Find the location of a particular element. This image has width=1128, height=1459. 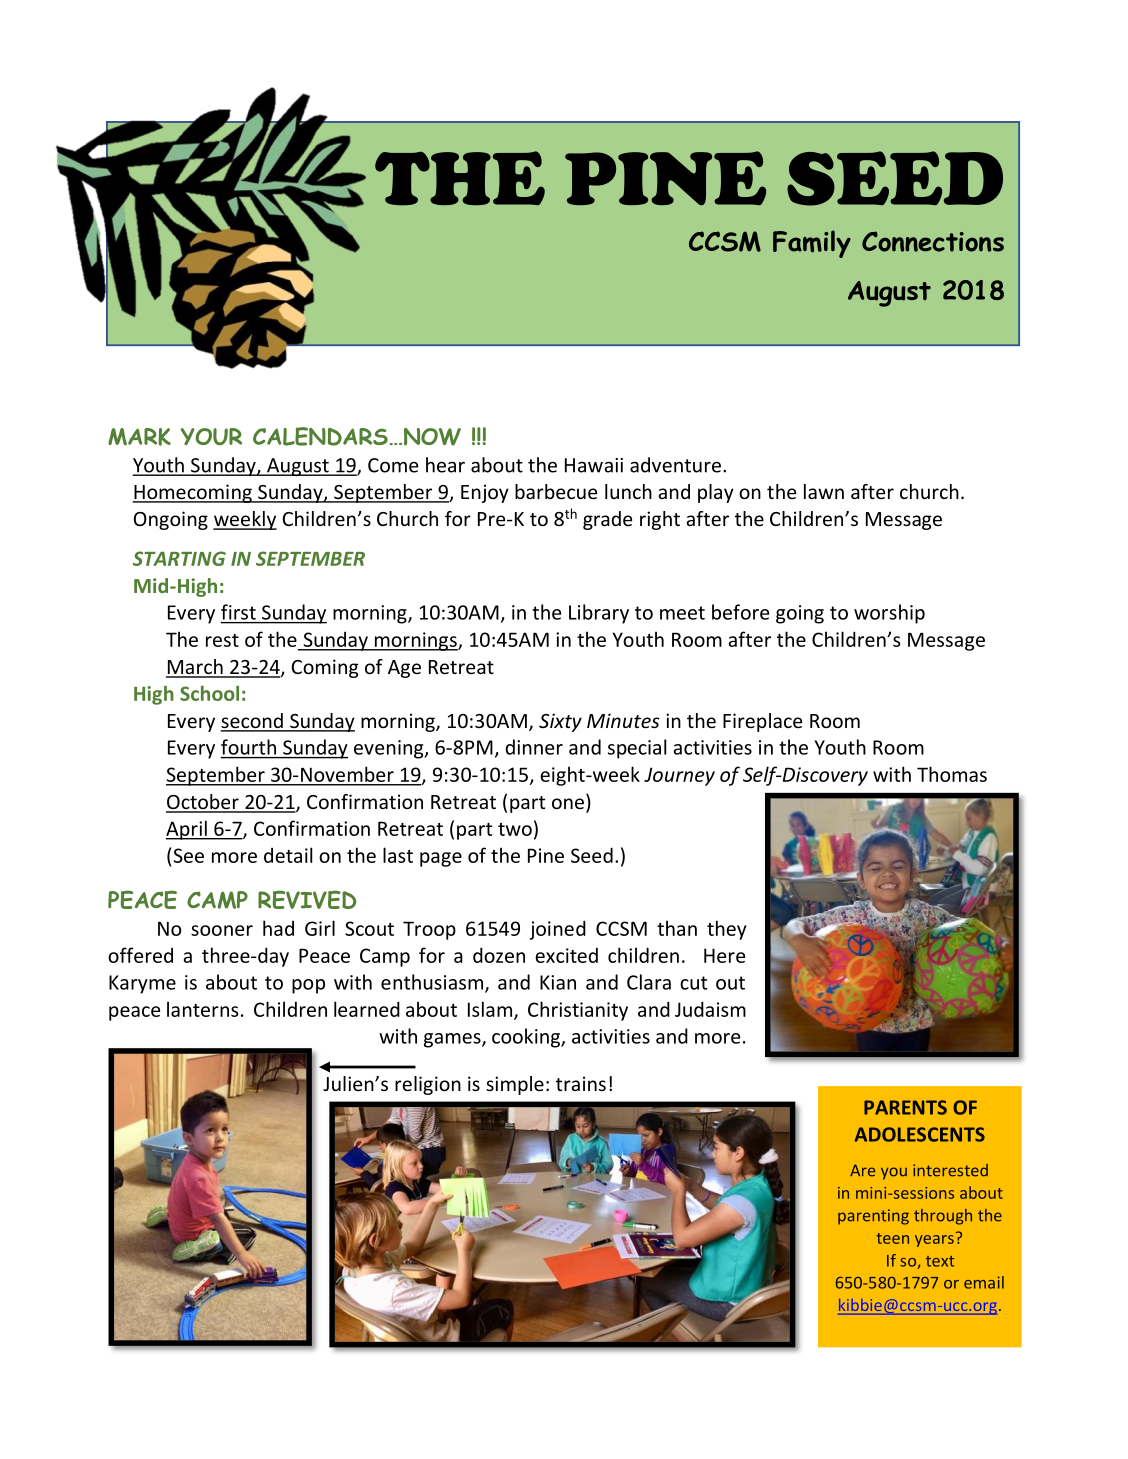

teen is located at coordinates (892, 1238).
